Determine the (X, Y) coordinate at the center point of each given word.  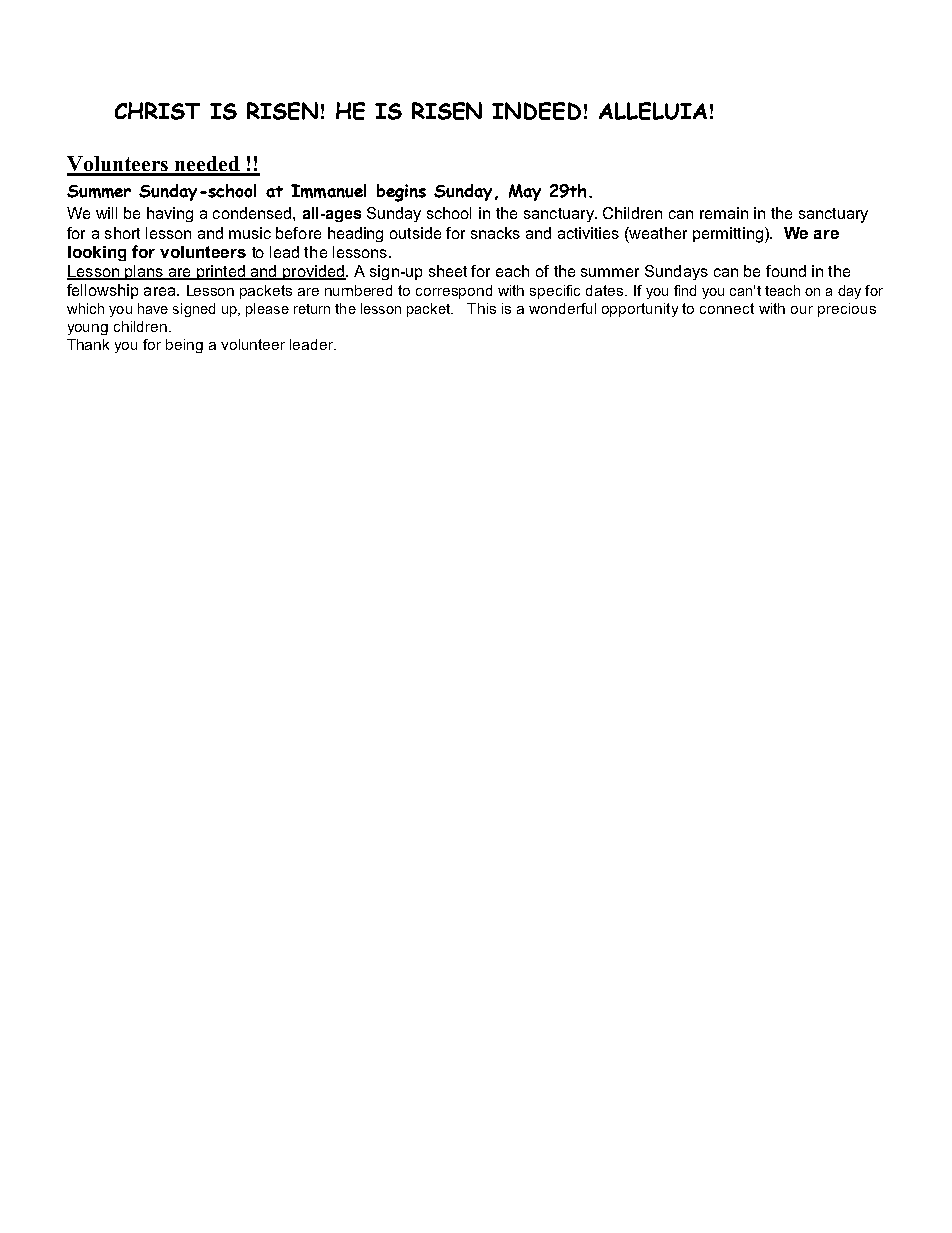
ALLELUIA (653, 111)
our (802, 310)
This (481, 308)
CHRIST (157, 111)
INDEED (536, 111)
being (184, 346)
